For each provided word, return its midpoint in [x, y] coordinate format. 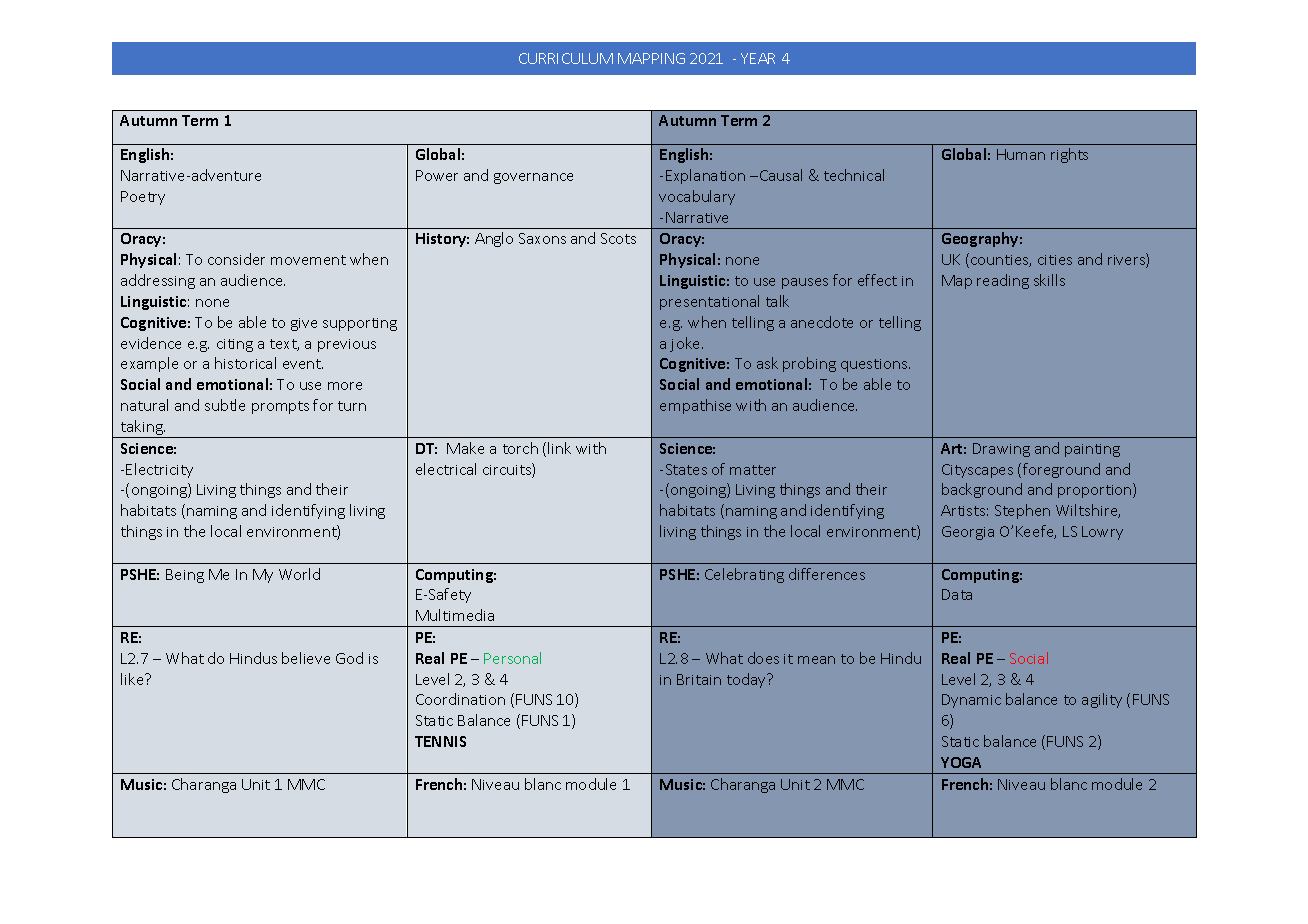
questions [875, 365]
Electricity [159, 470]
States [686, 469]
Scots [618, 238]
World [299, 574]
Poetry [143, 198]
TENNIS [440, 741]
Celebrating [744, 575]
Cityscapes [977, 471]
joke [686, 344]
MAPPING [651, 58]
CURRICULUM [566, 58]
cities [1055, 260]
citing [235, 345]
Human [1021, 154]
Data [957, 594]
